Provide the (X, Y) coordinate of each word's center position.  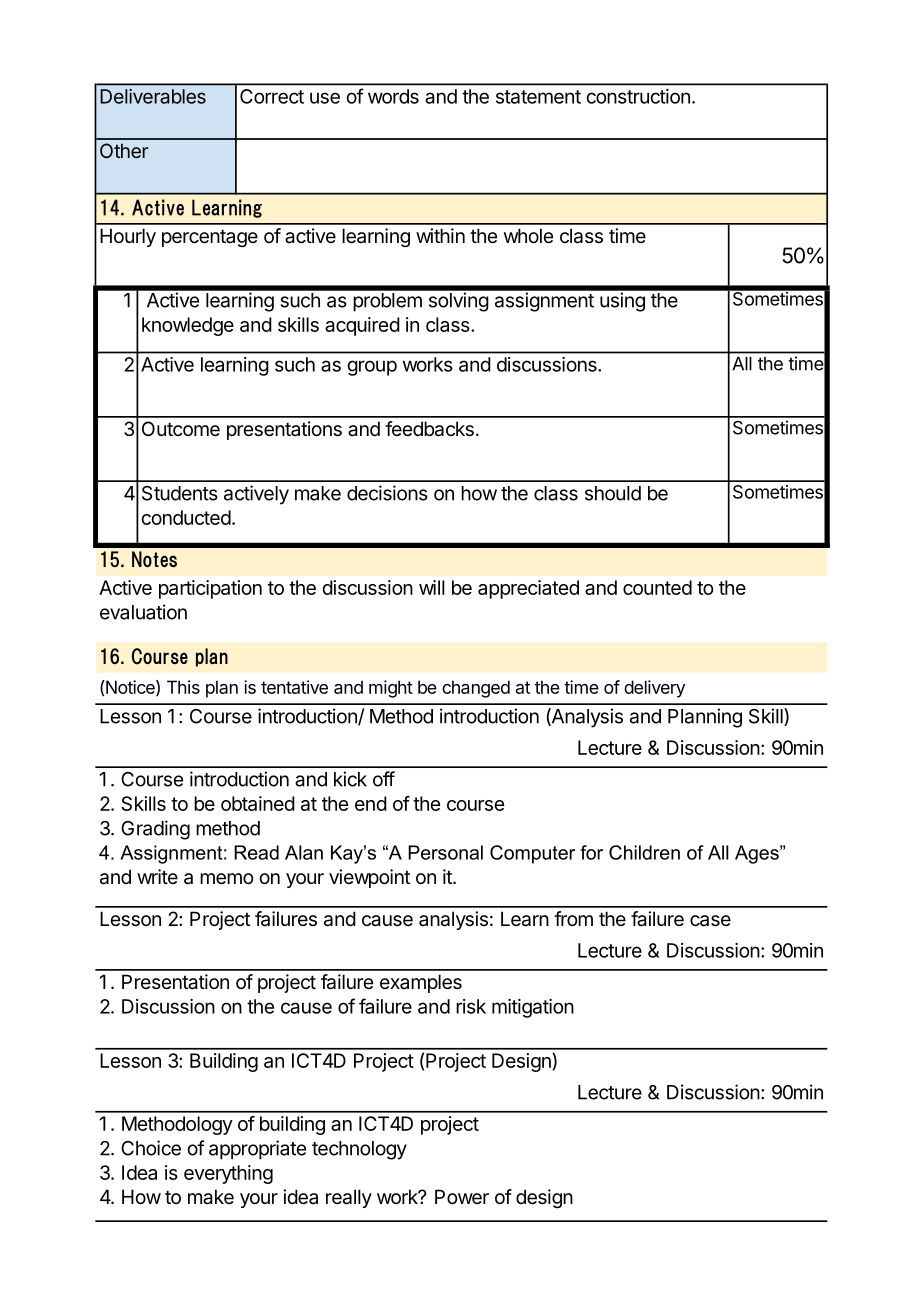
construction (638, 96)
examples (421, 983)
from (573, 918)
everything (228, 1174)
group (372, 368)
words (393, 96)
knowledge (188, 326)
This (183, 687)
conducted (186, 517)
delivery (654, 689)
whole (528, 235)
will (432, 587)
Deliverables (153, 96)
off (384, 779)
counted (657, 587)
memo (226, 879)
